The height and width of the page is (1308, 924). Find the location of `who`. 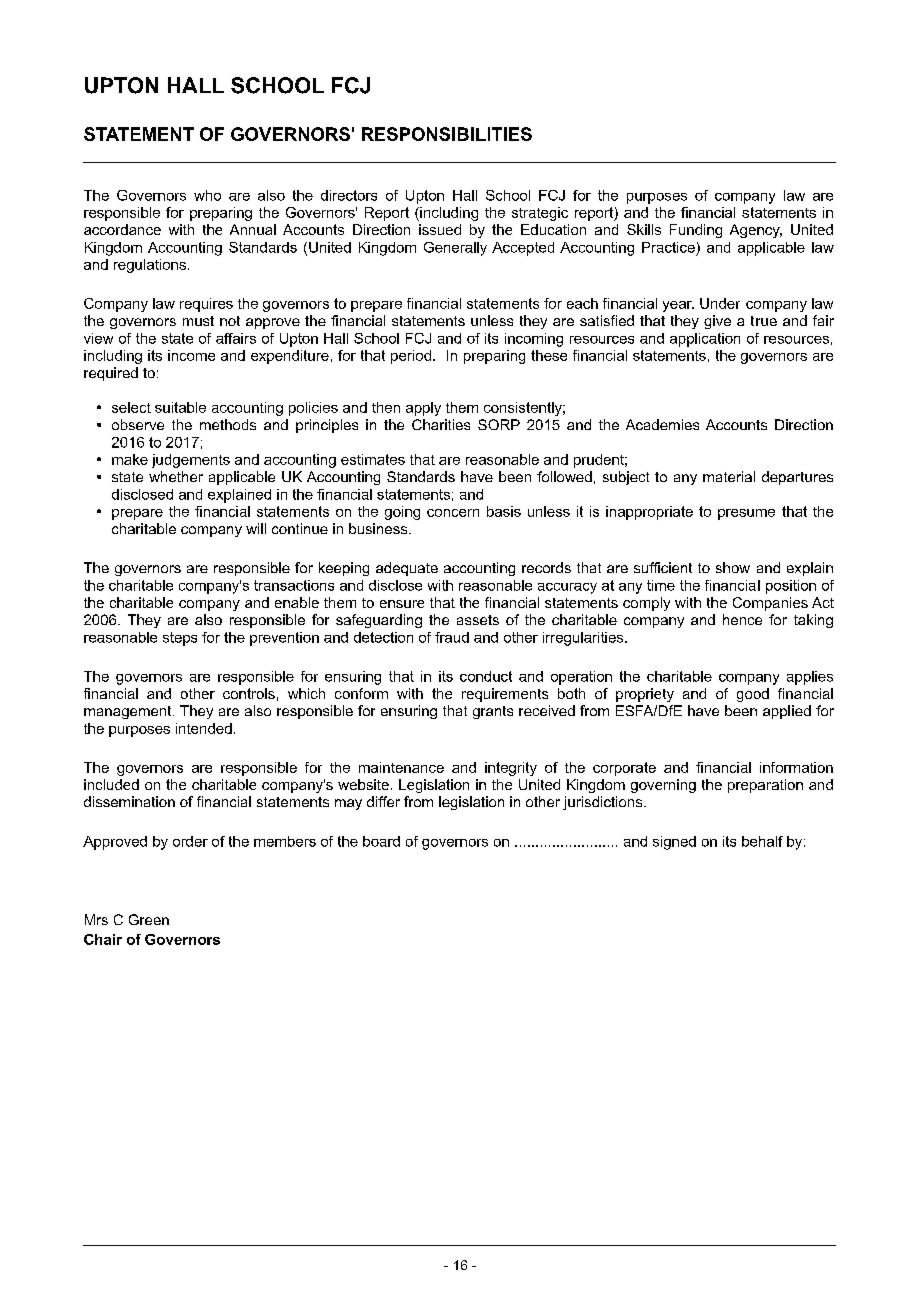

who is located at coordinates (207, 195).
